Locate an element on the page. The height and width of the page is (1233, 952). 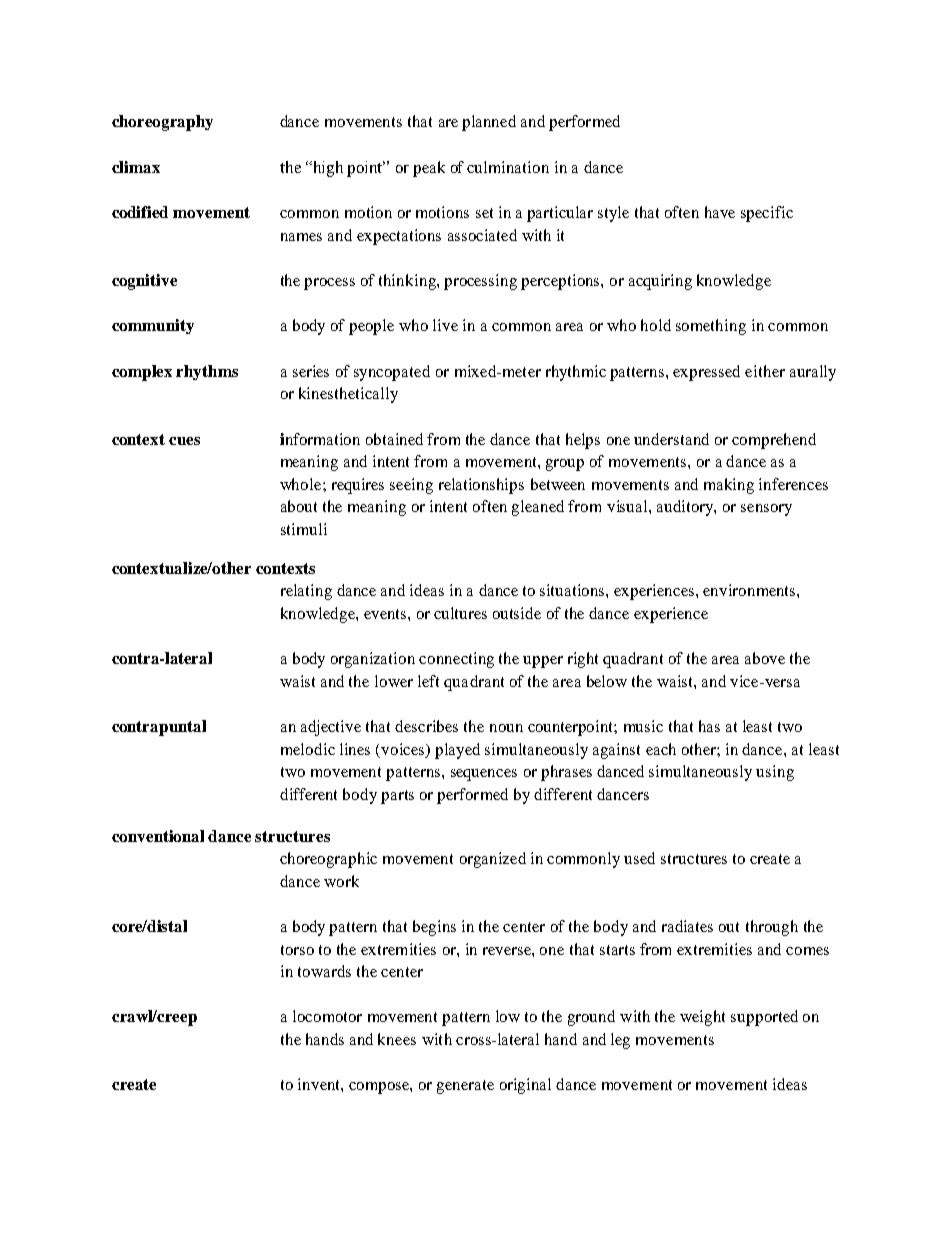
locomotor is located at coordinates (327, 1016).
